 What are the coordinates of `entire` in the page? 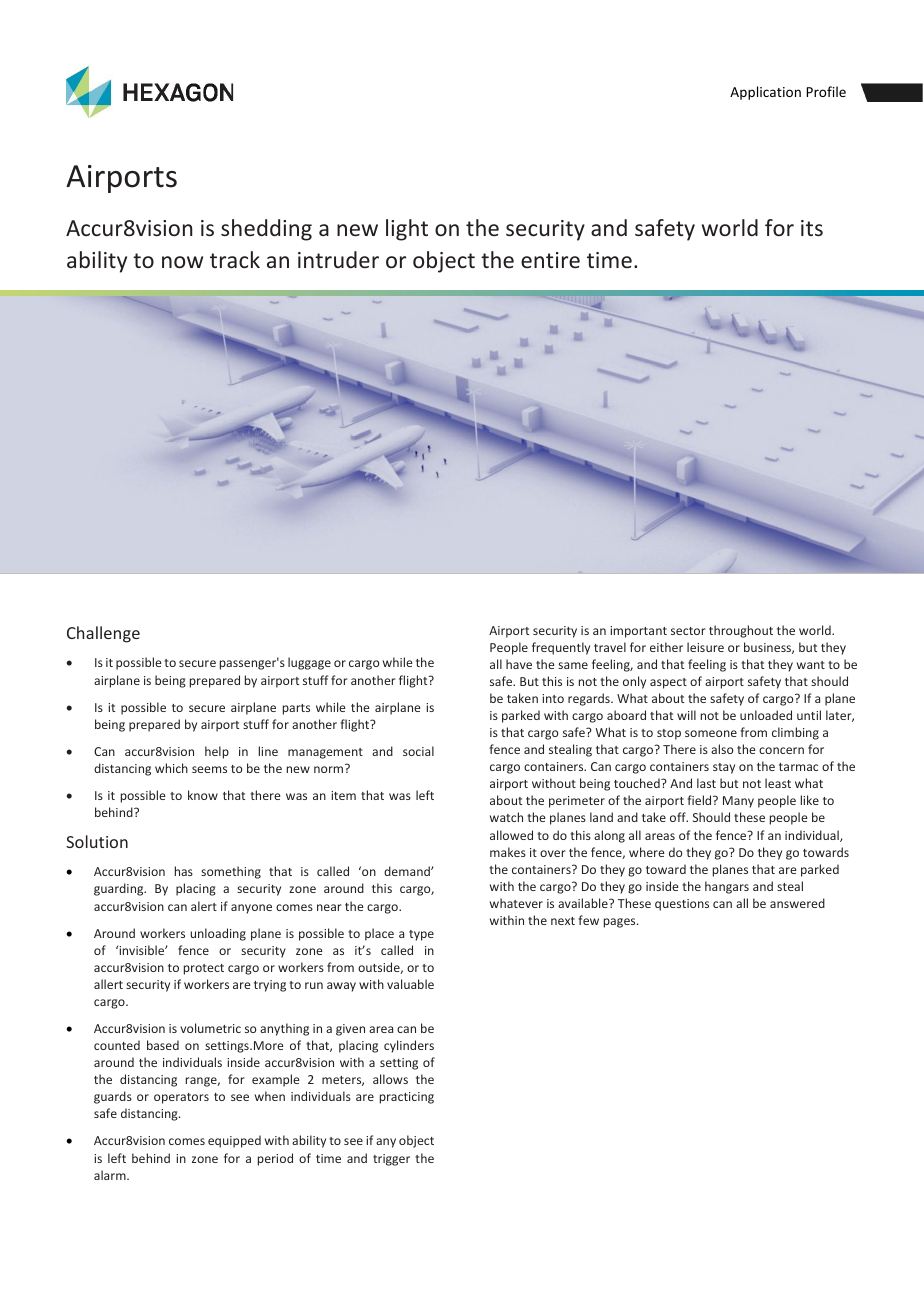 It's located at (550, 260).
